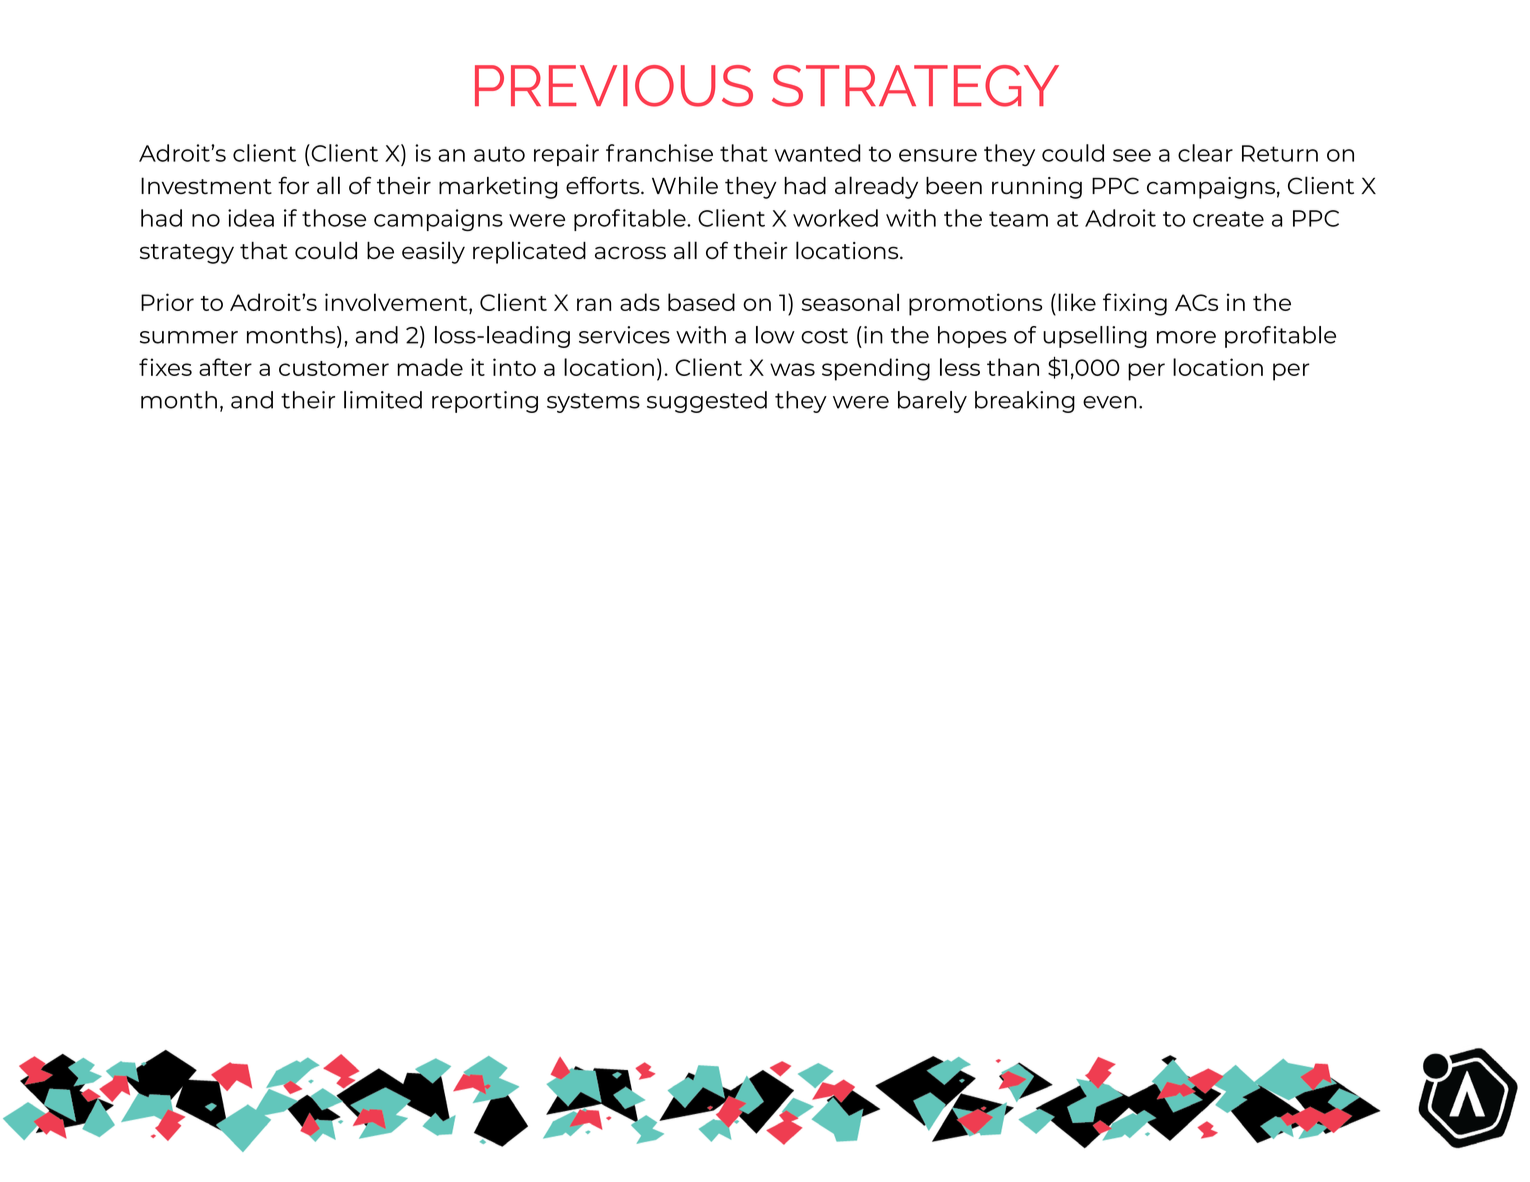  I want to click on franchise, so click(659, 153).
